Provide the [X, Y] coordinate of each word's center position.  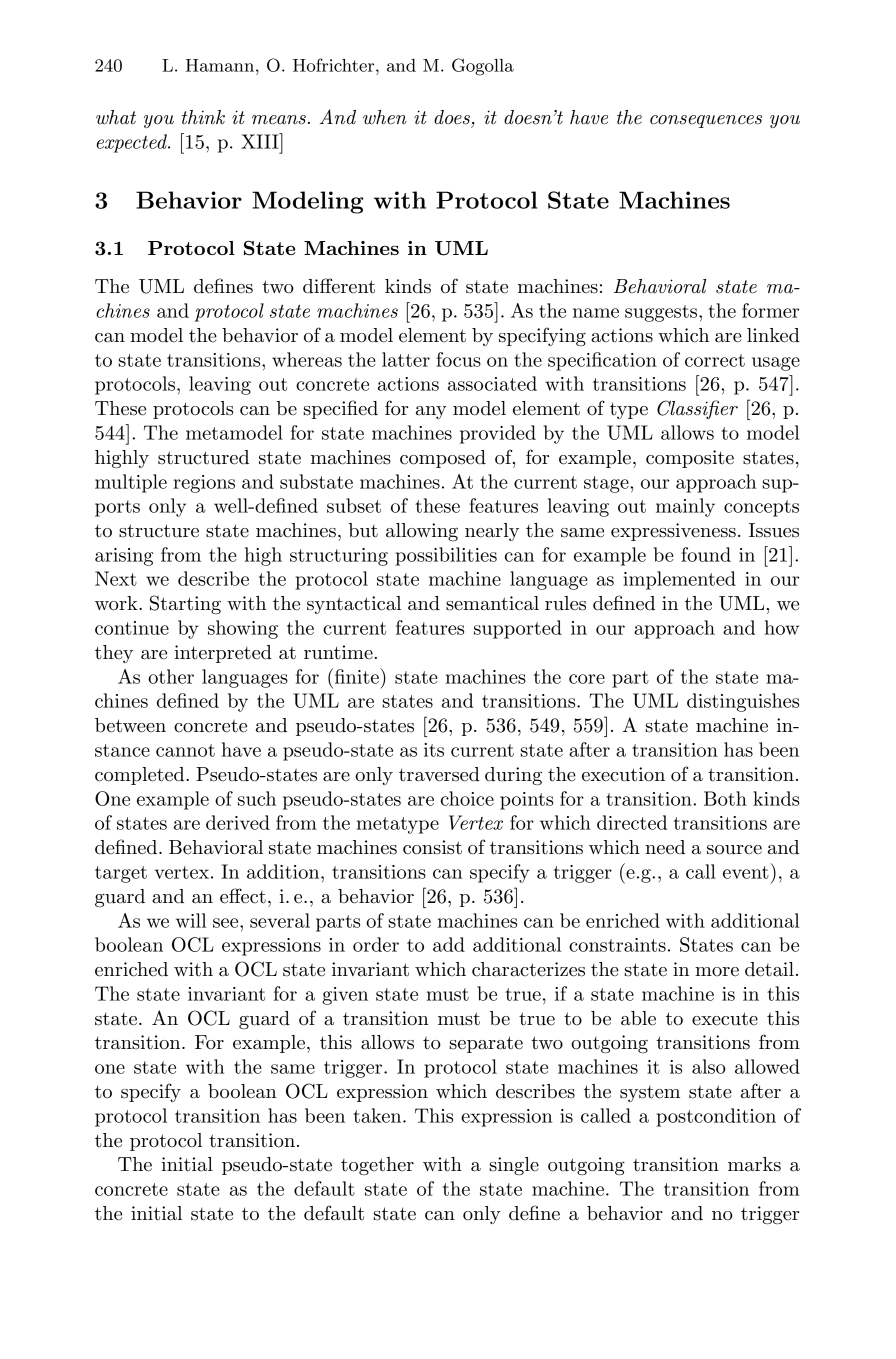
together [377, 1166]
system [650, 1094]
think [203, 117]
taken [378, 1115]
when [385, 117]
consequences [706, 121]
